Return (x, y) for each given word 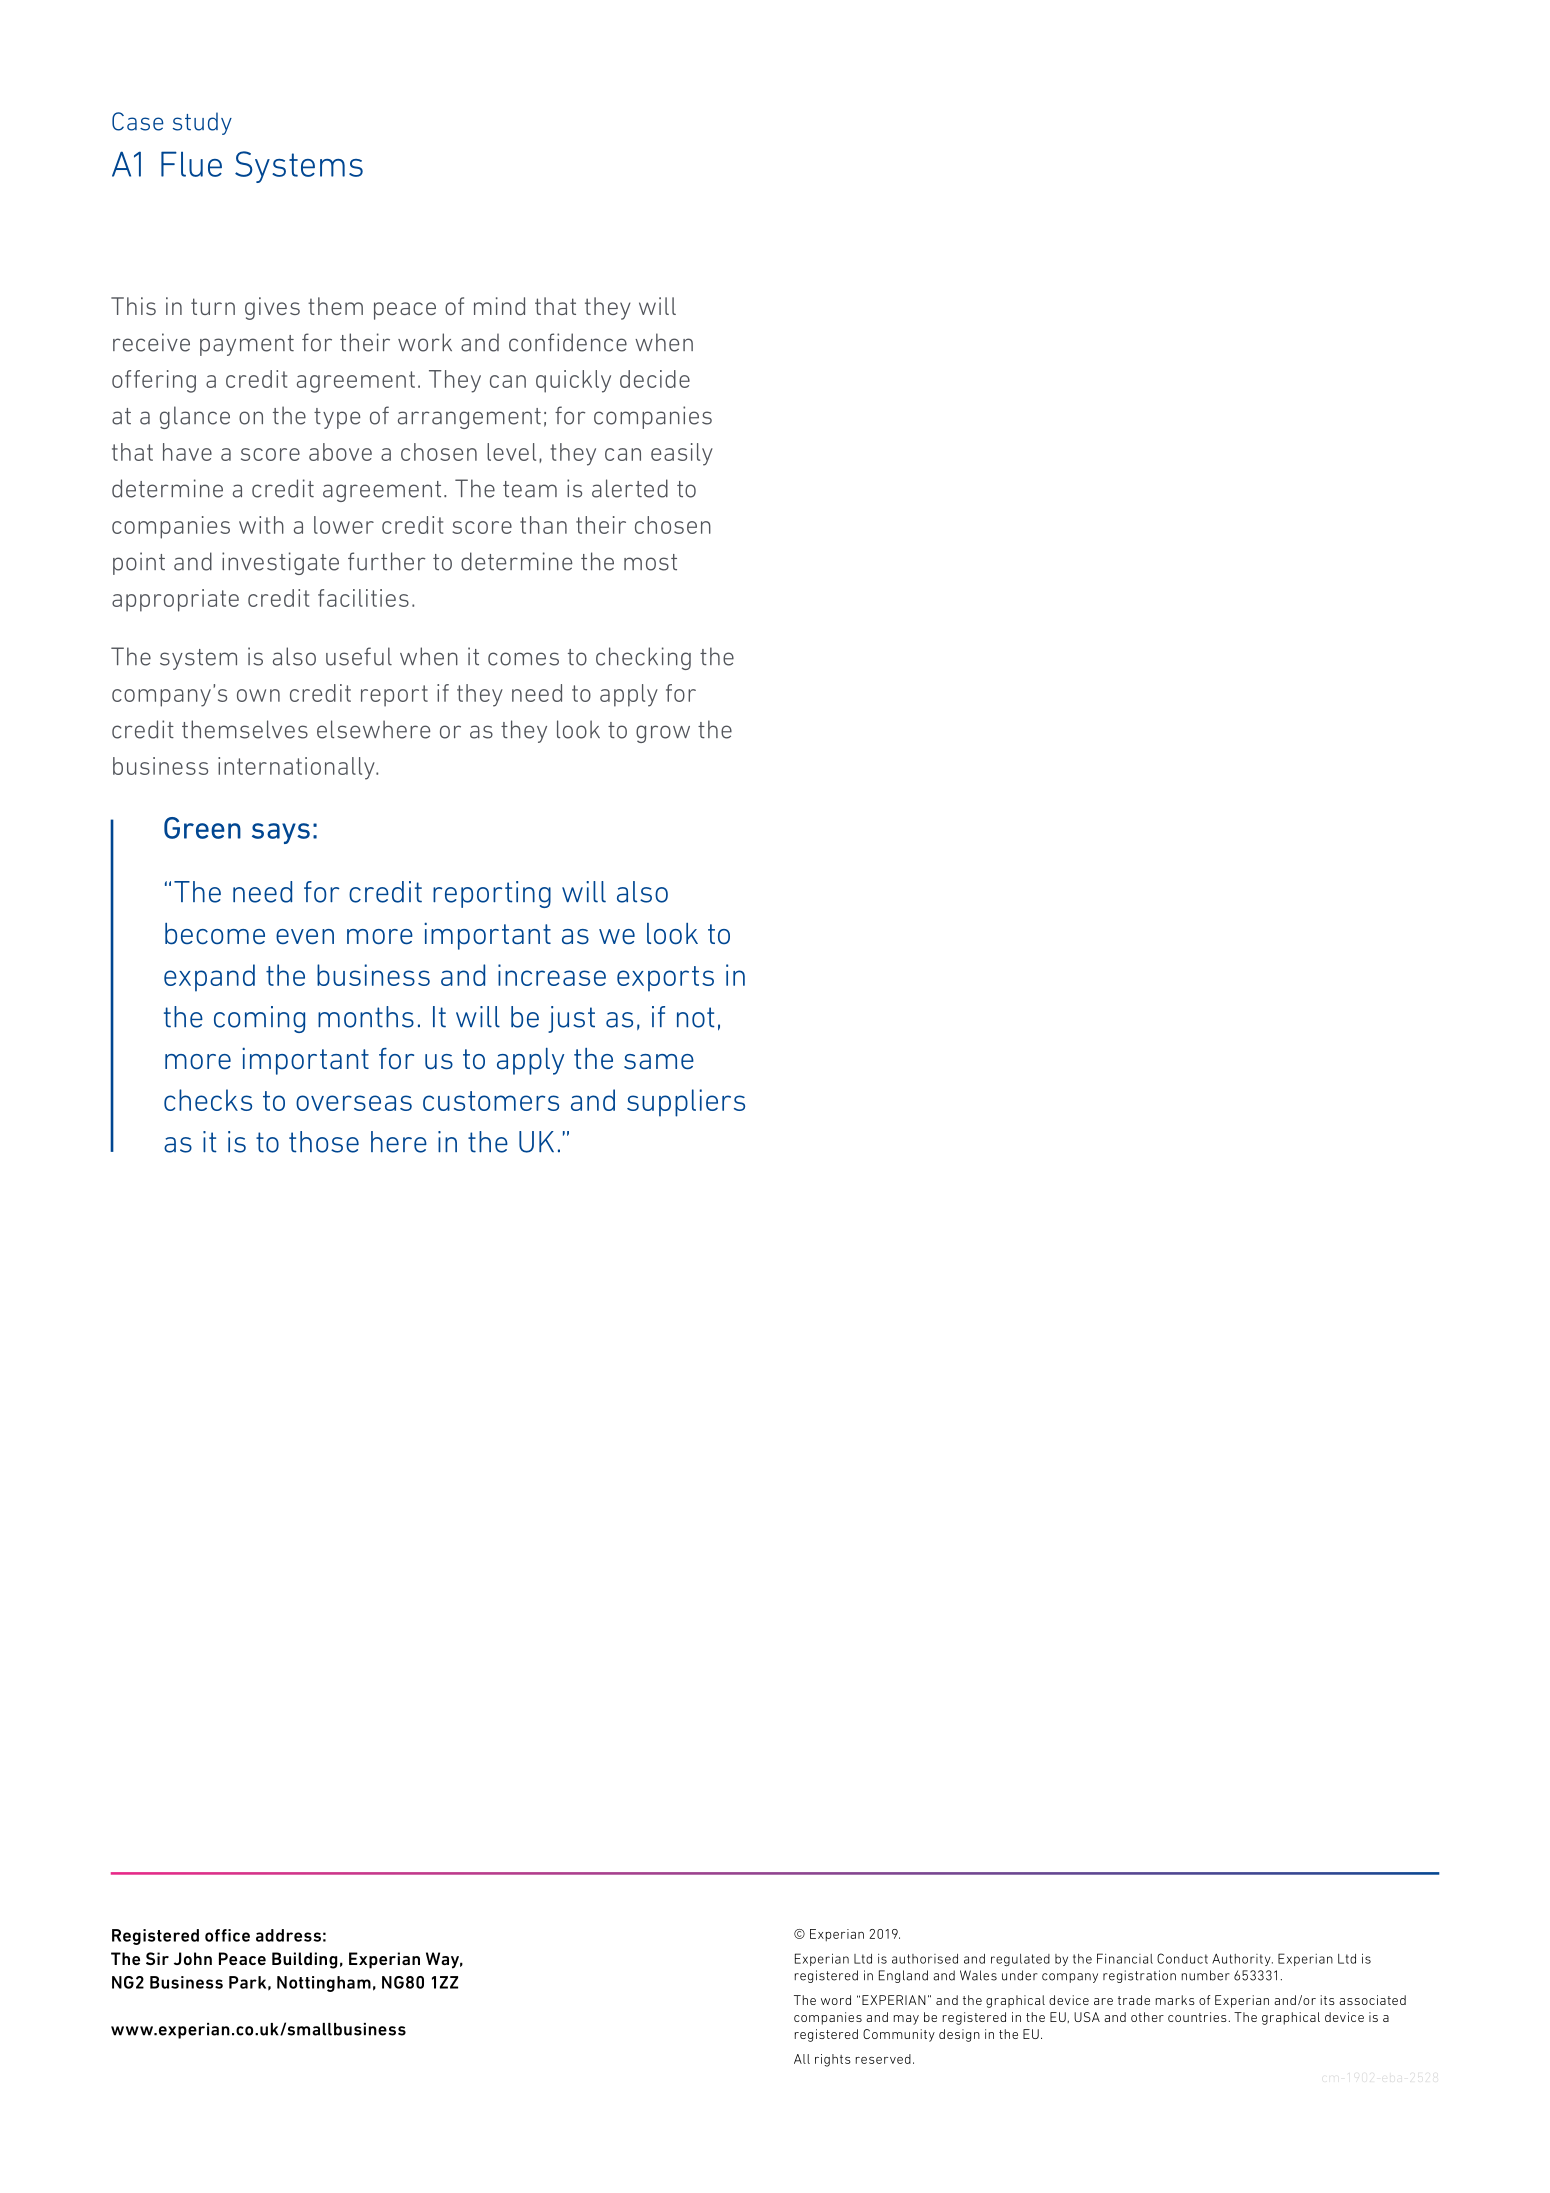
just (571, 1019)
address (288, 1935)
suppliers (686, 1103)
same (659, 1062)
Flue (191, 164)
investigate (280, 563)
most (650, 562)
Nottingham (324, 1984)
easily (682, 454)
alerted (630, 488)
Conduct (1182, 1958)
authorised (925, 1959)
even (305, 937)
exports (665, 979)
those (324, 1142)
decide (655, 379)
